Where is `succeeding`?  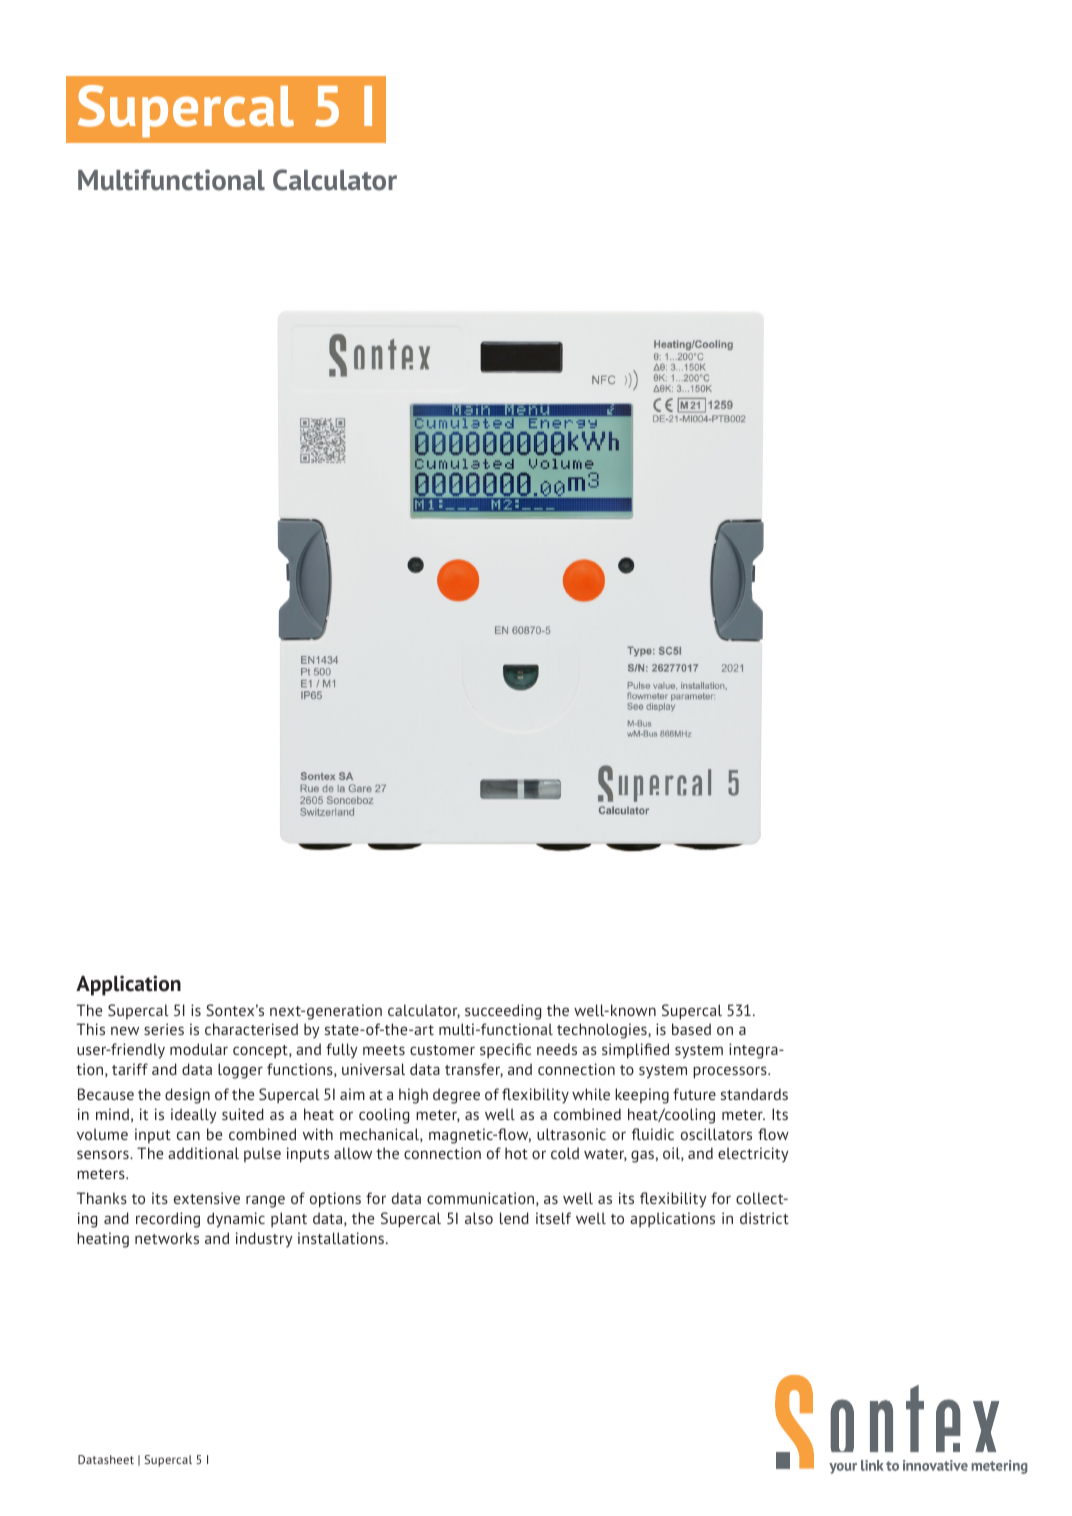
succeeding is located at coordinates (503, 1012).
